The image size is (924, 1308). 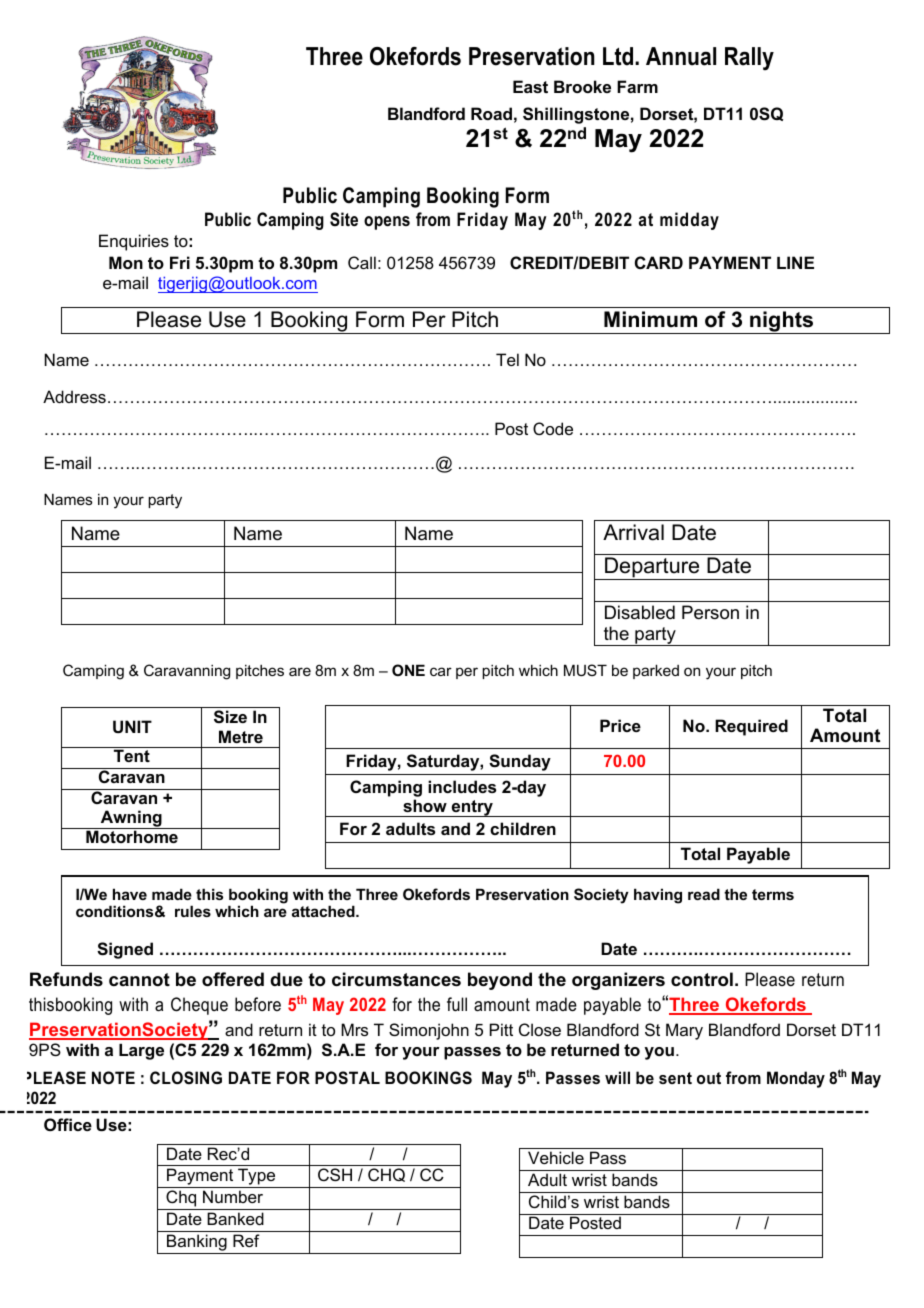 I want to click on Enquiries, so click(x=134, y=242).
